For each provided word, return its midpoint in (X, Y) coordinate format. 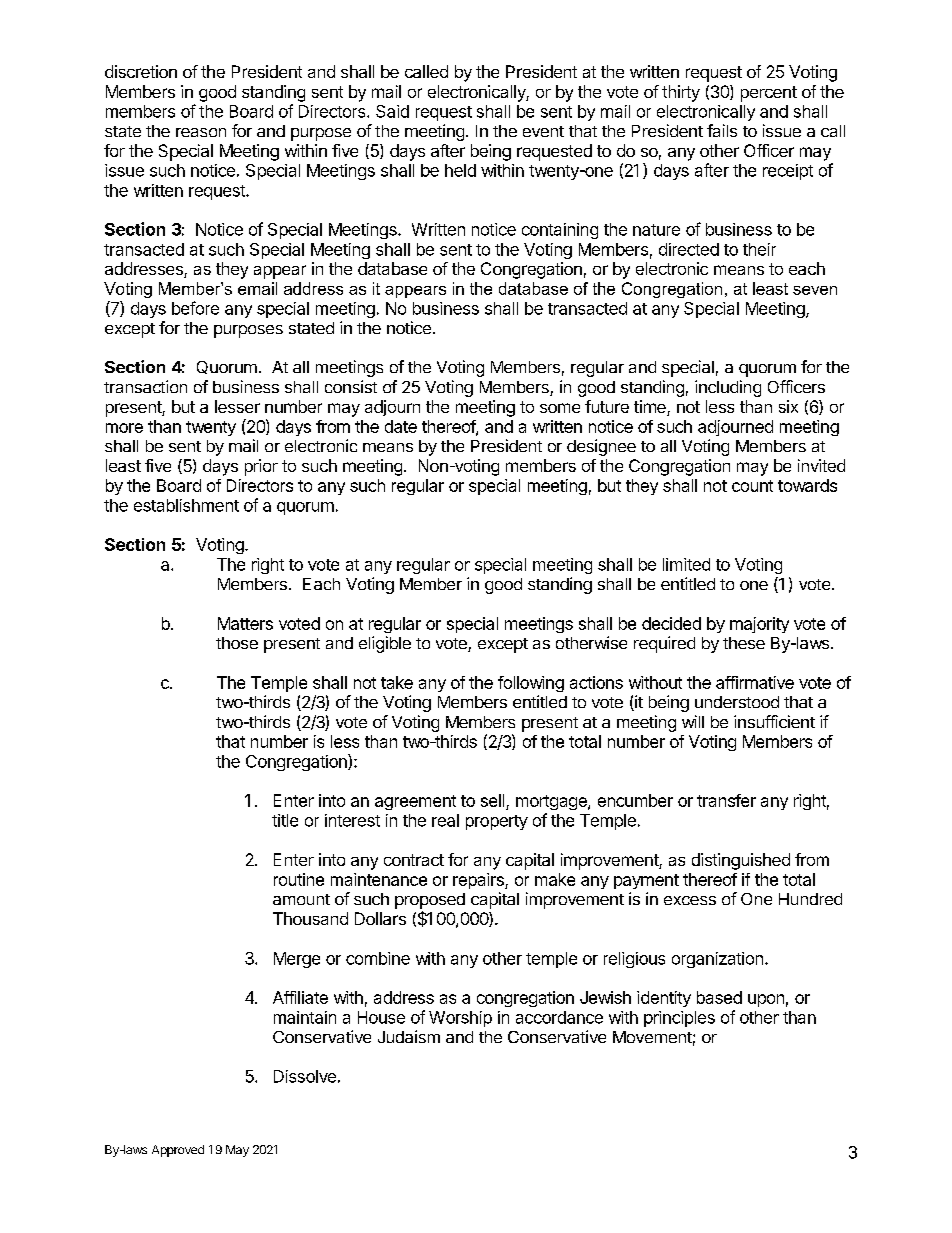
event (543, 131)
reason (201, 132)
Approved (178, 1151)
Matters (245, 623)
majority (759, 625)
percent (769, 94)
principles (679, 1019)
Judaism (409, 1036)
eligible (385, 644)
